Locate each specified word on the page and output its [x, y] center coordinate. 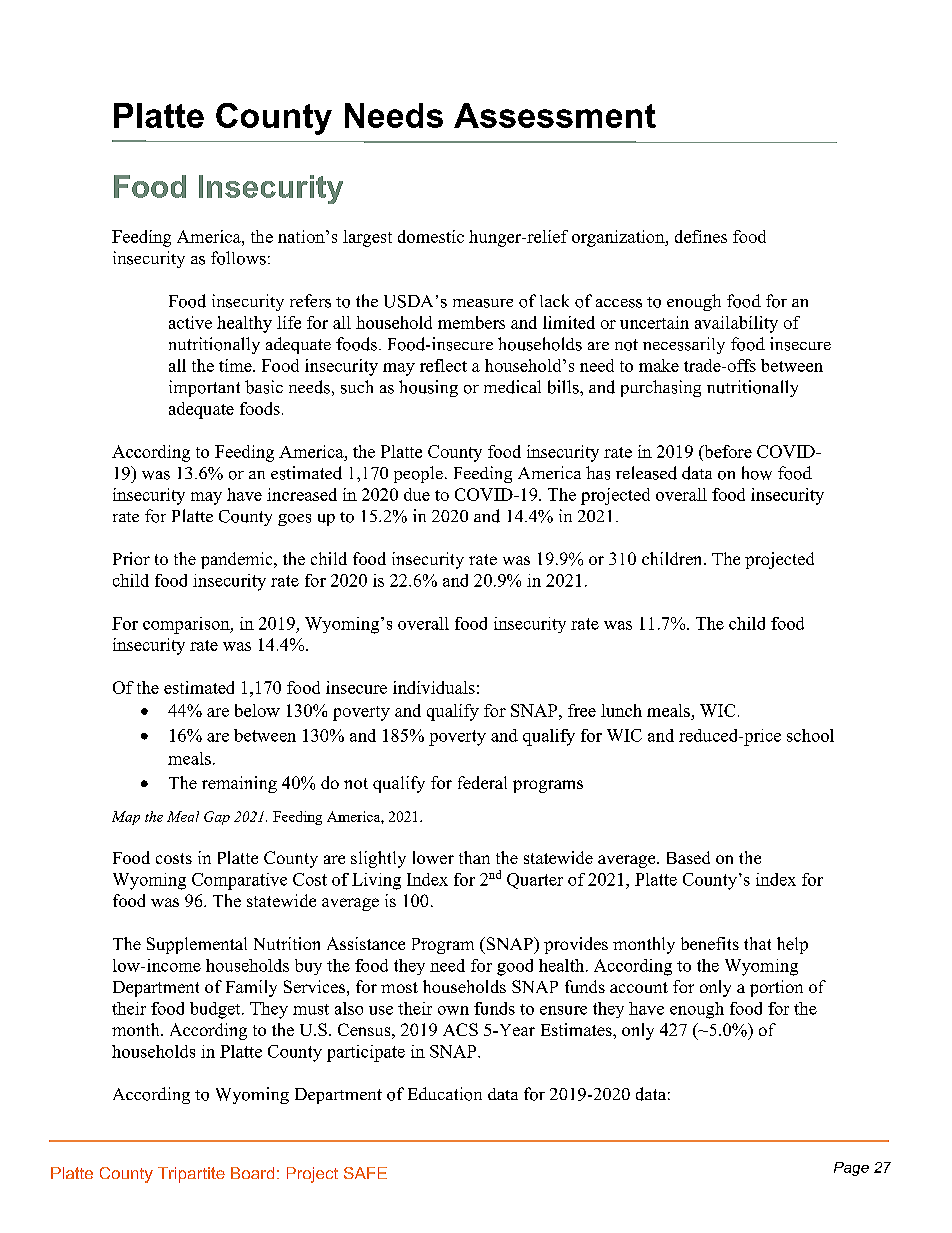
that [757, 943]
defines [701, 236]
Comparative [239, 881]
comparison [187, 625]
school [810, 735]
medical [512, 387]
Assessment [555, 115]
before [727, 451]
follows [238, 258]
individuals [434, 687]
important [204, 388]
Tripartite [191, 1175]
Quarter [535, 881]
